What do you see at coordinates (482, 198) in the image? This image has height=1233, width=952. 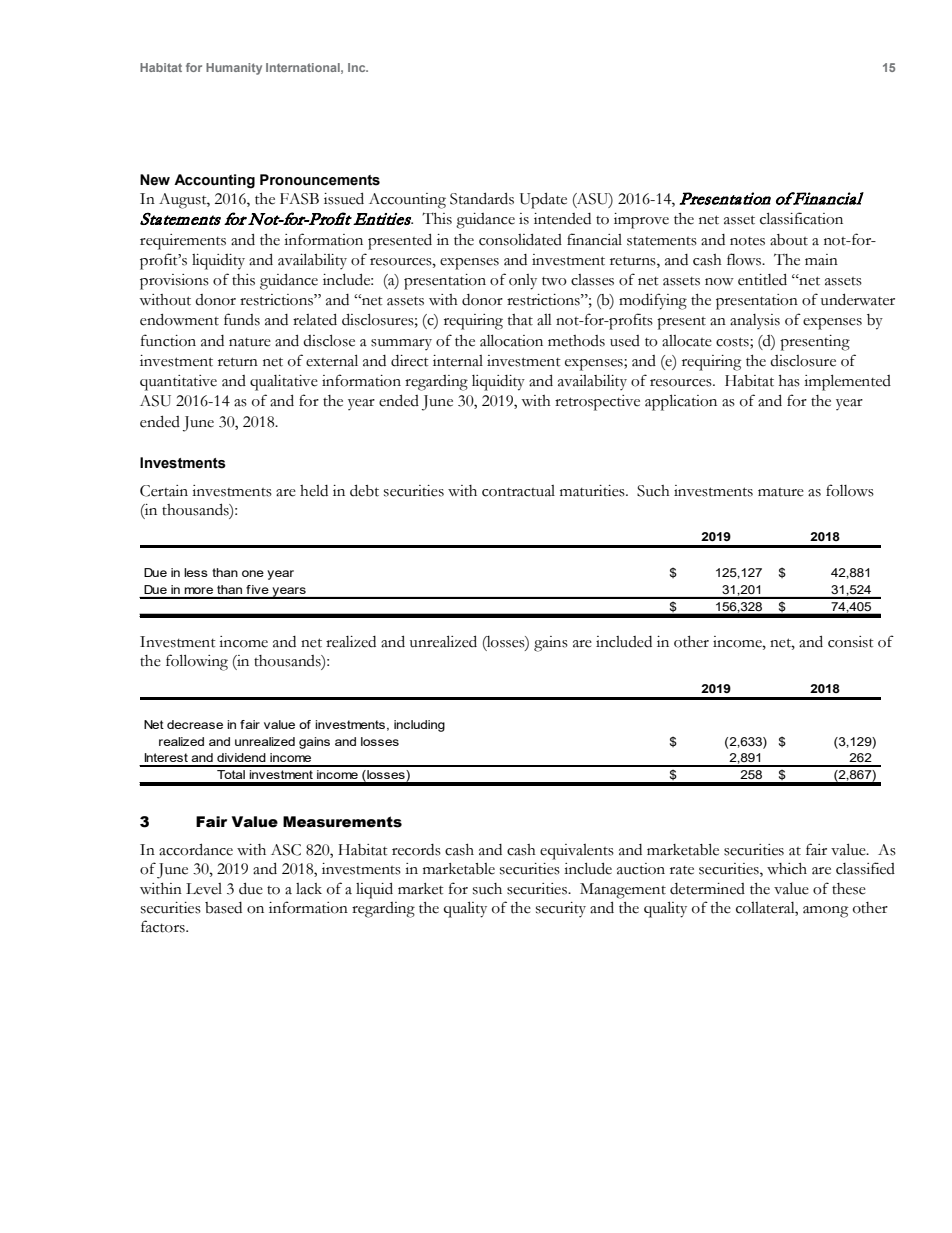 I see `Standards` at bounding box center [482, 198].
